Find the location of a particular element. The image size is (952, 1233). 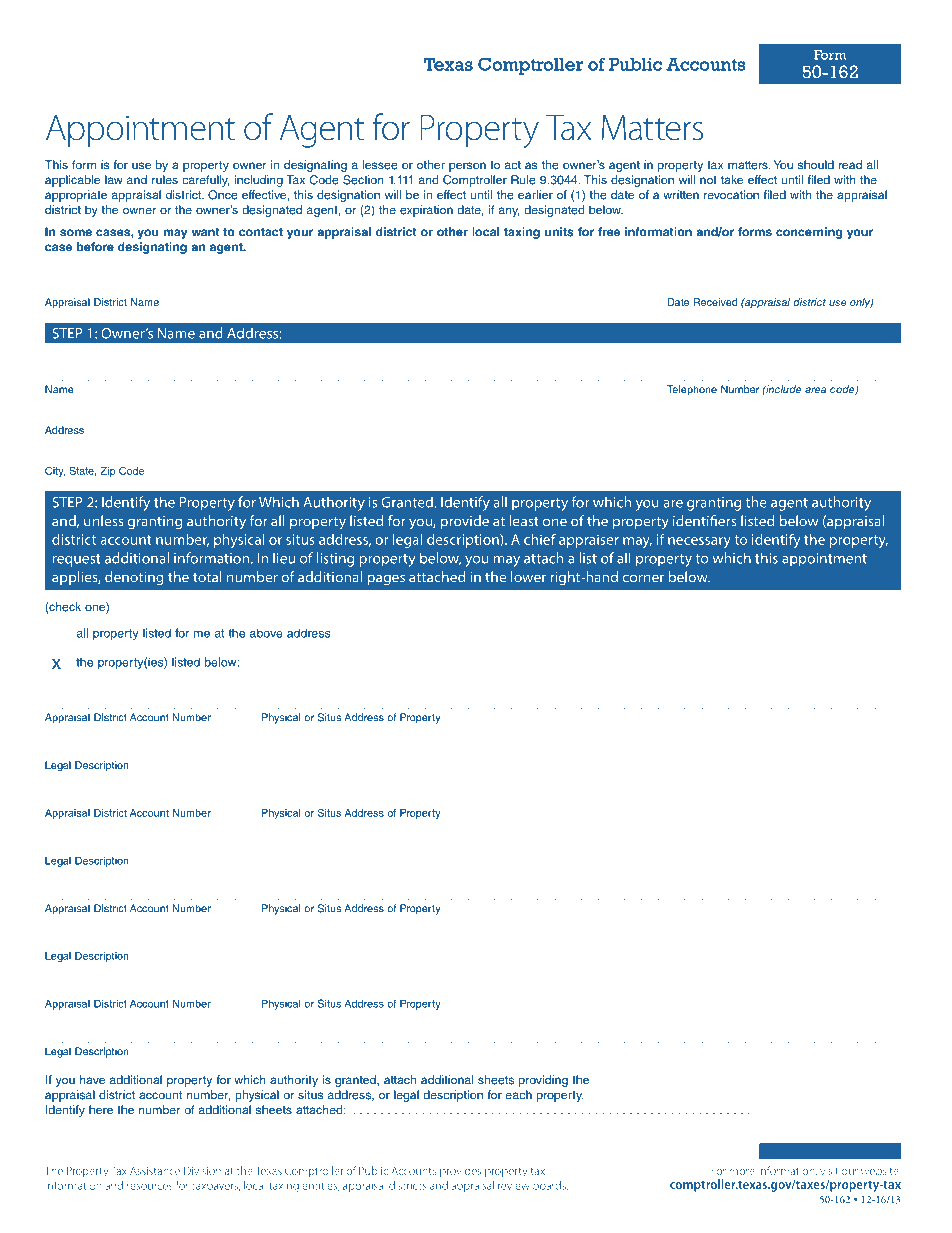

review is located at coordinates (514, 1186).
